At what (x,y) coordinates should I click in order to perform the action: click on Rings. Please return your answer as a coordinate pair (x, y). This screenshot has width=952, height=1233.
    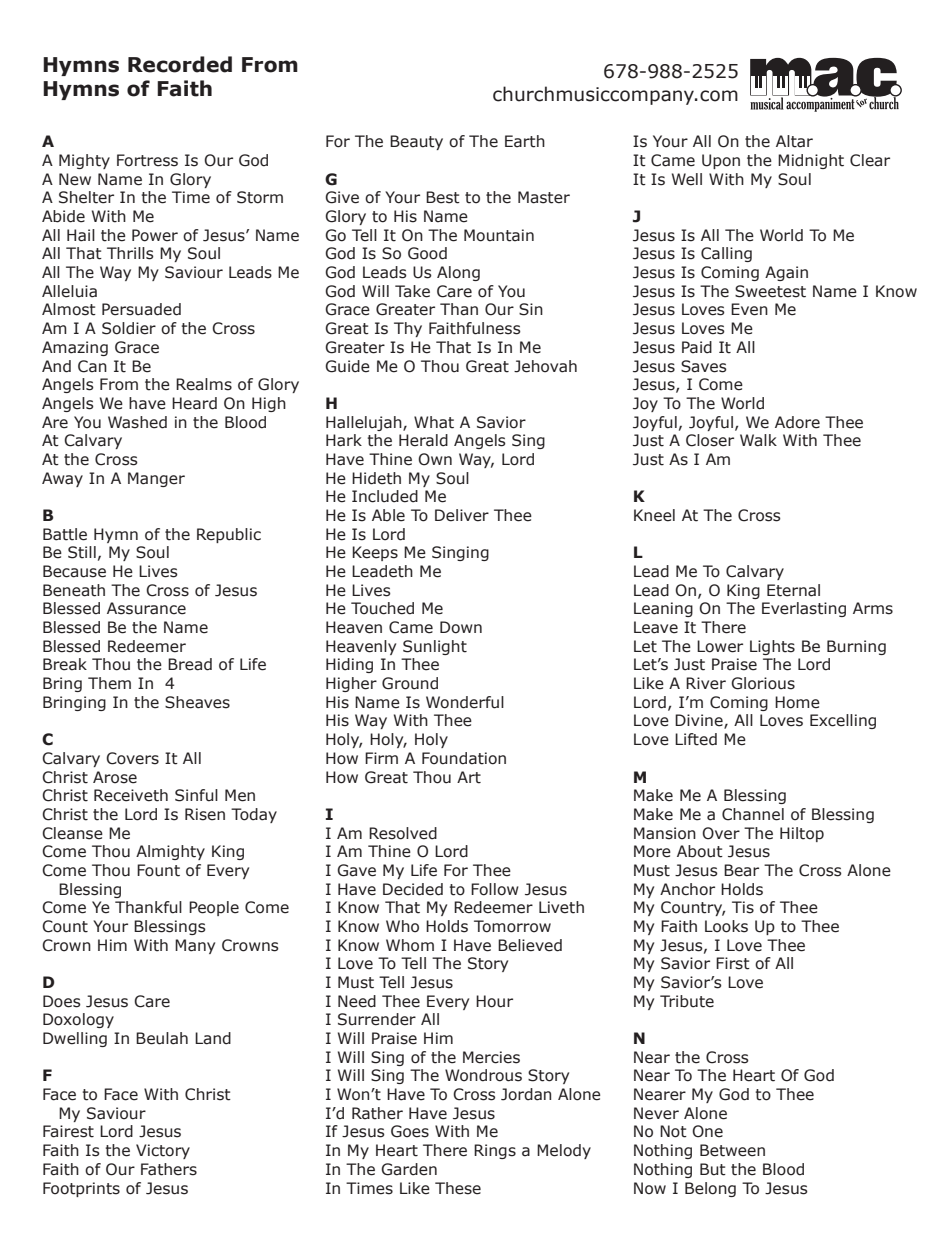
    Looking at the image, I should click on (495, 1151).
